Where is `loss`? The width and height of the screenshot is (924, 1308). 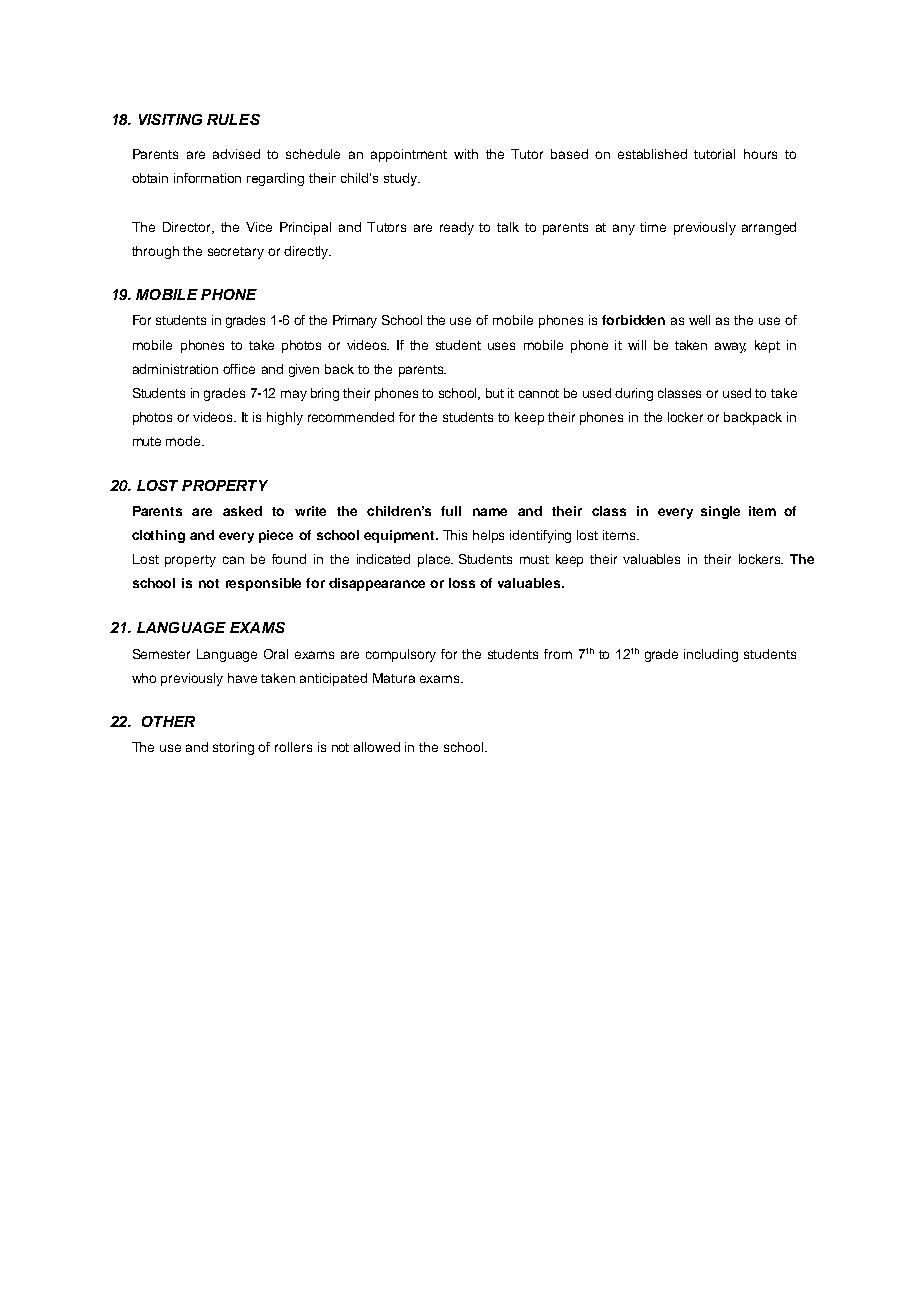 loss is located at coordinates (462, 583).
